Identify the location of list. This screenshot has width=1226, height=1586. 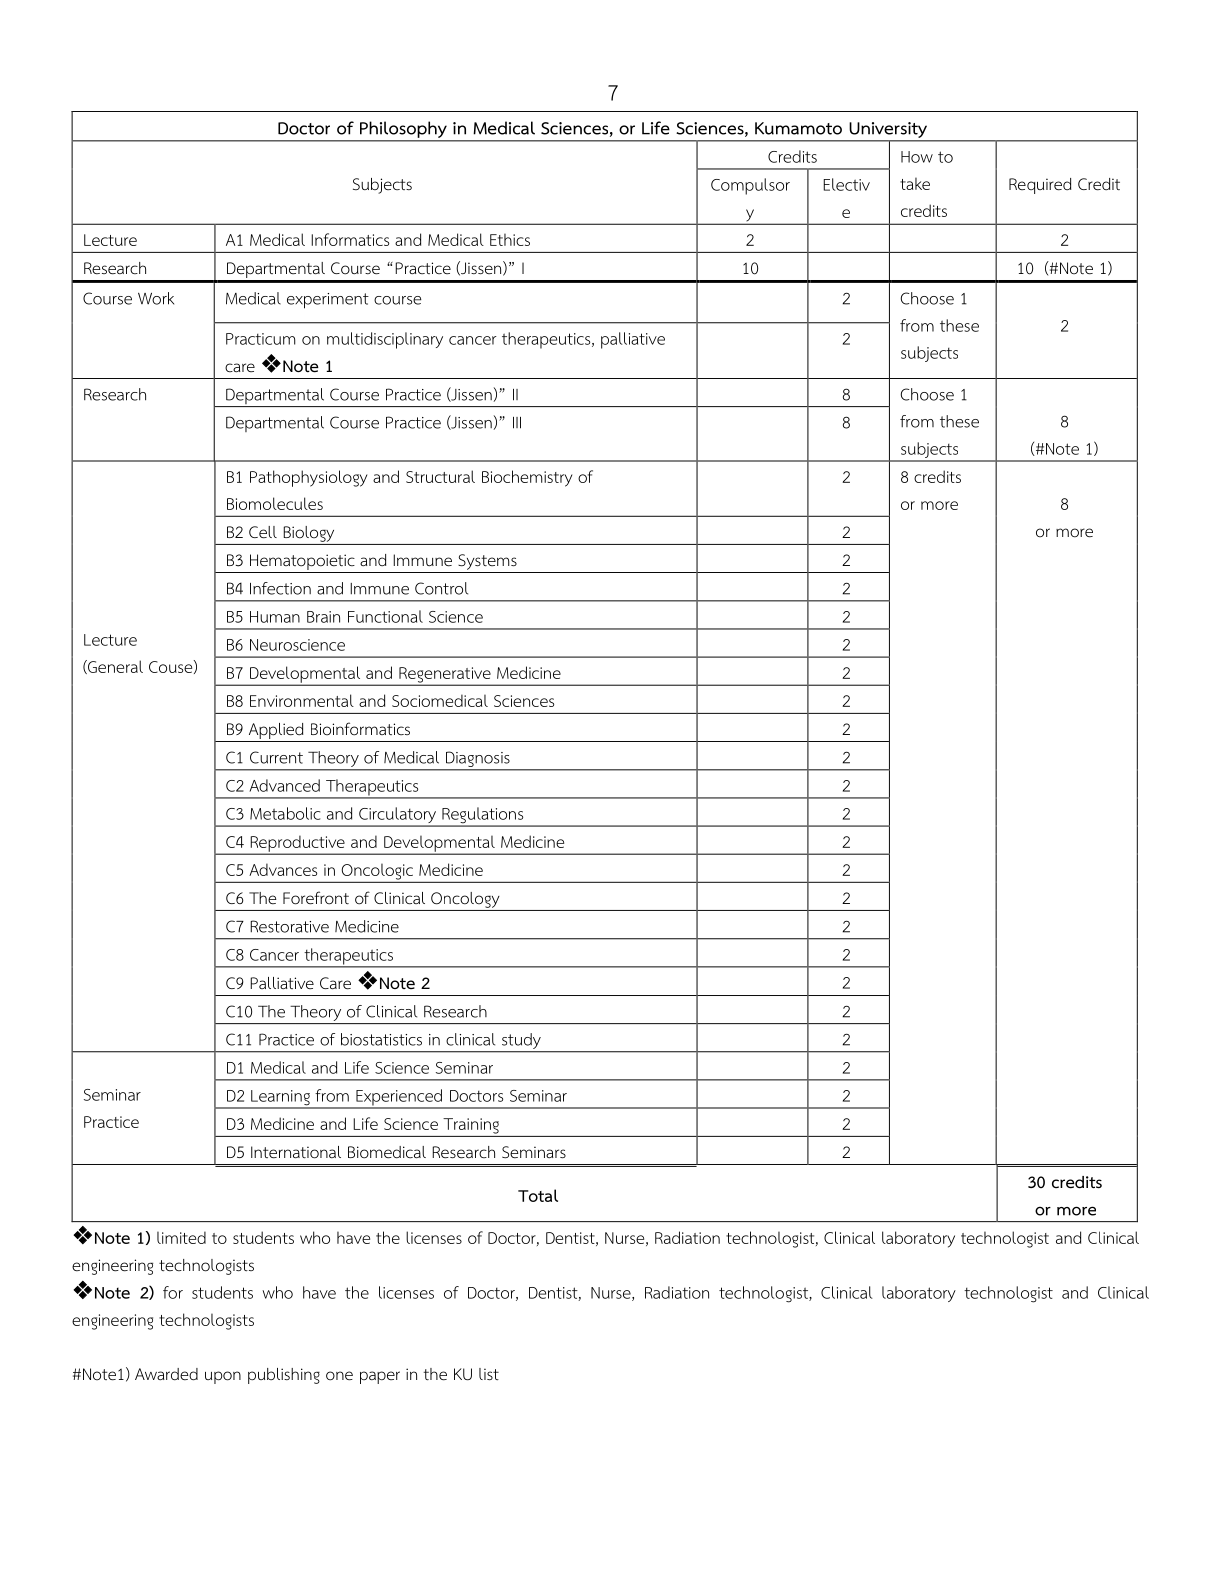
(489, 1374).
